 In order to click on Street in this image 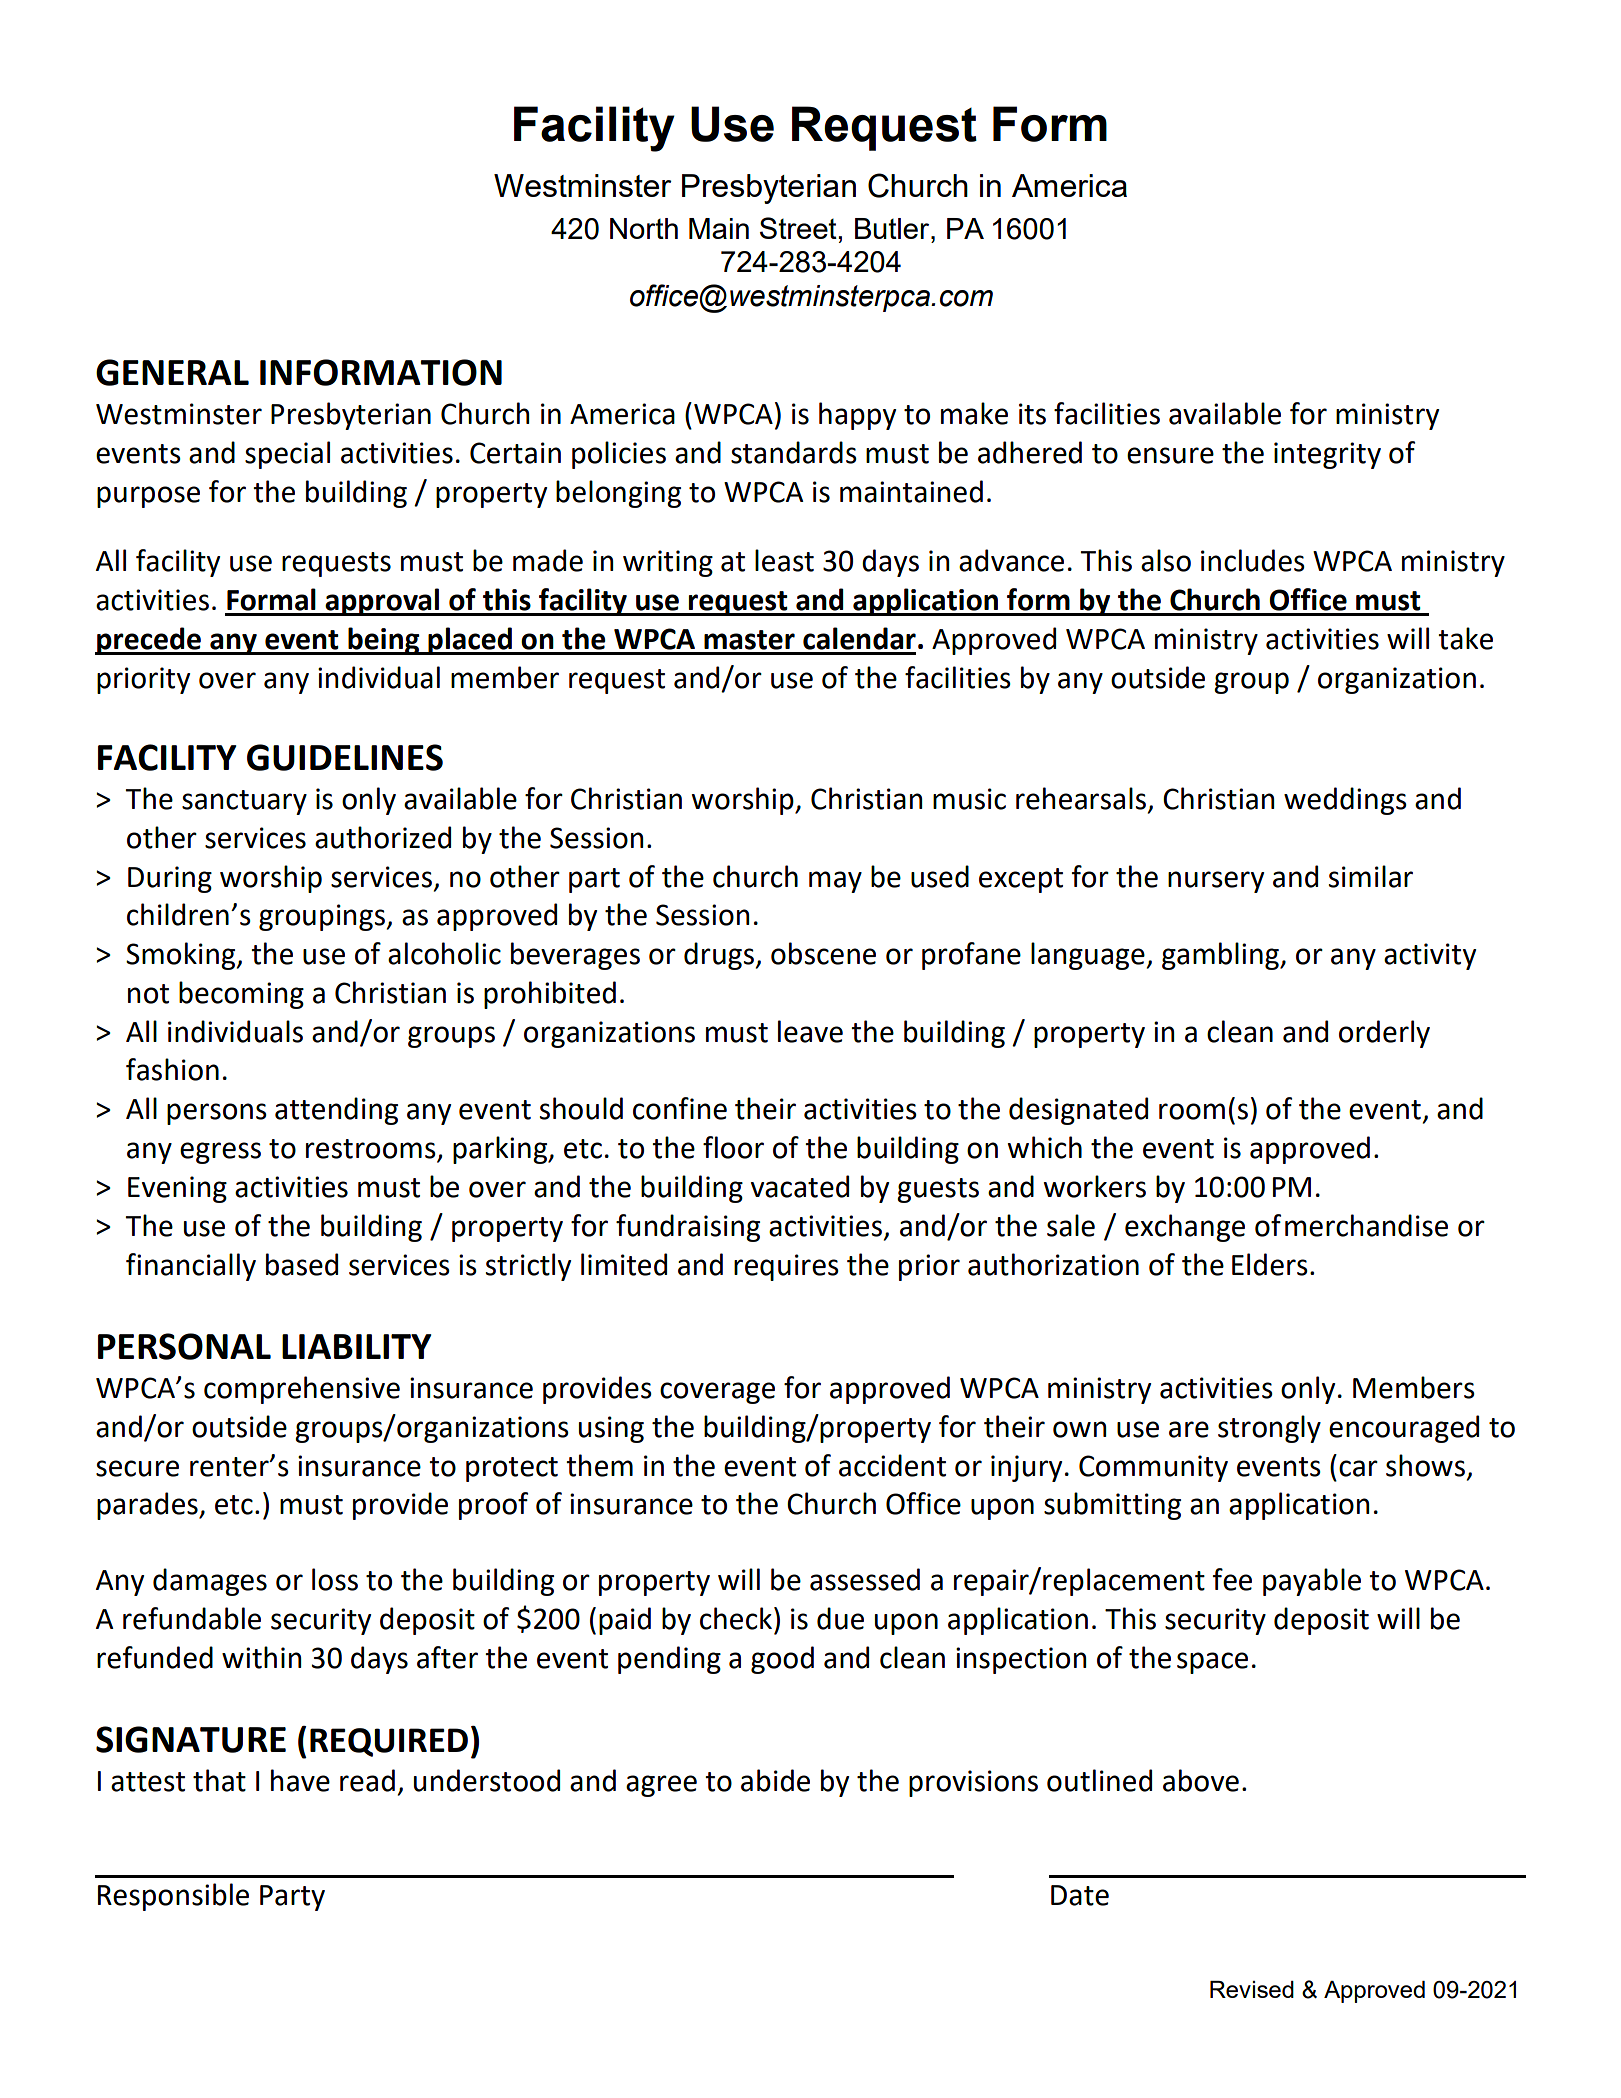, I will do `click(798, 228)`.
